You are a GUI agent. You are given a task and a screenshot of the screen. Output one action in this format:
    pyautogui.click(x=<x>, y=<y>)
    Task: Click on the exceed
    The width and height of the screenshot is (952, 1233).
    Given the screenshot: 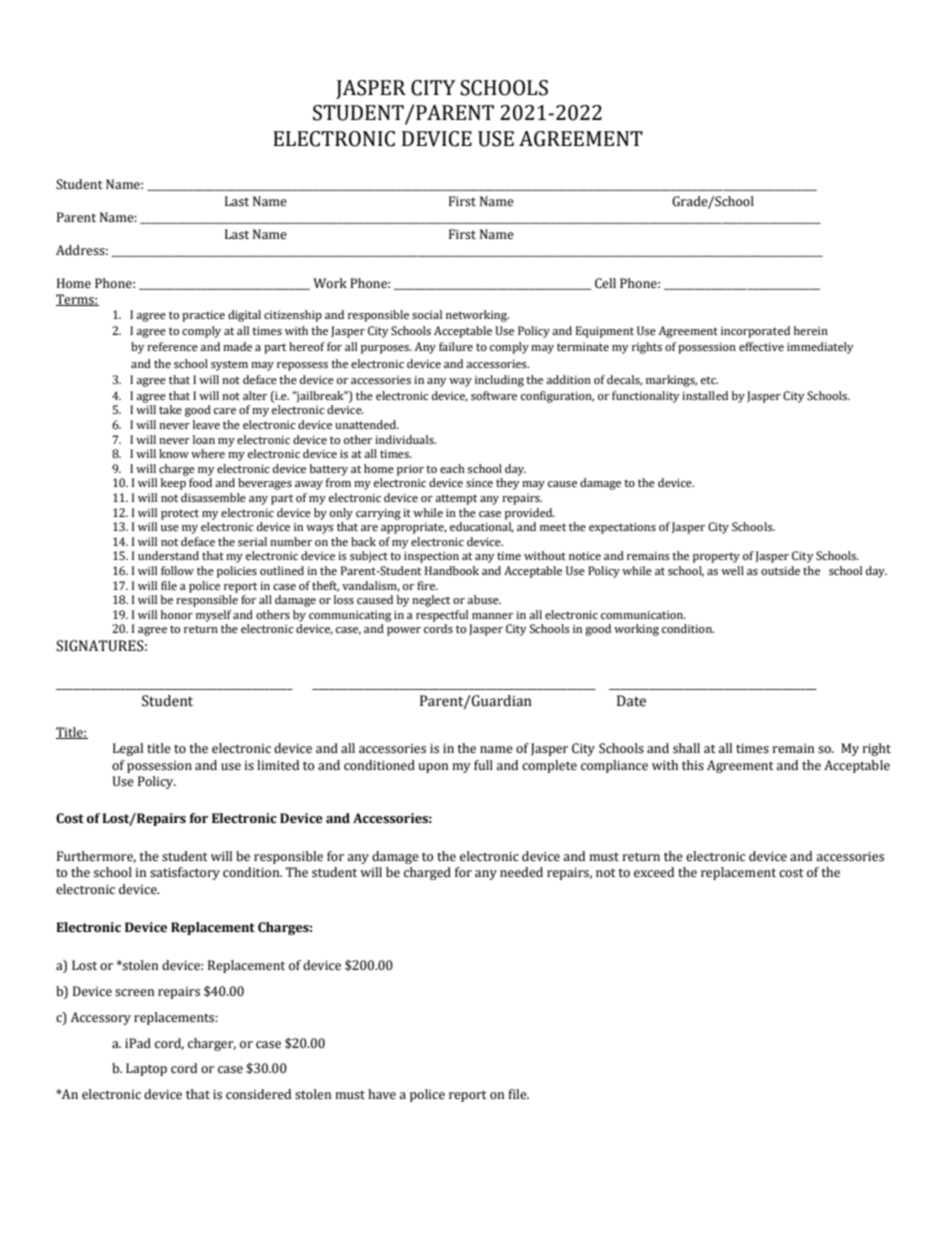 What is the action you would take?
    pyautogui.click(x=654, y=872)
